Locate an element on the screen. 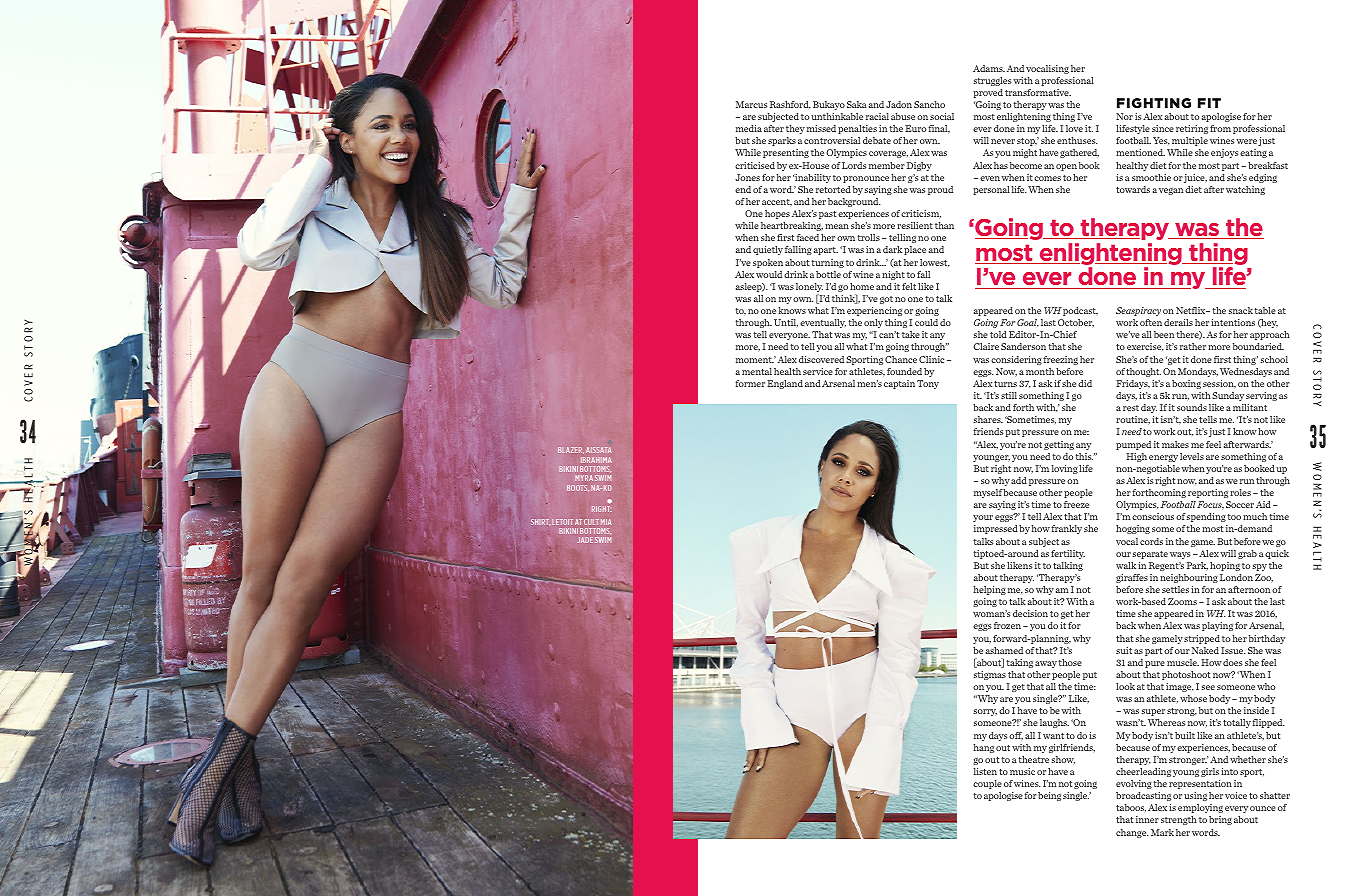  Netflix is located at coordinates (1192, 310).
